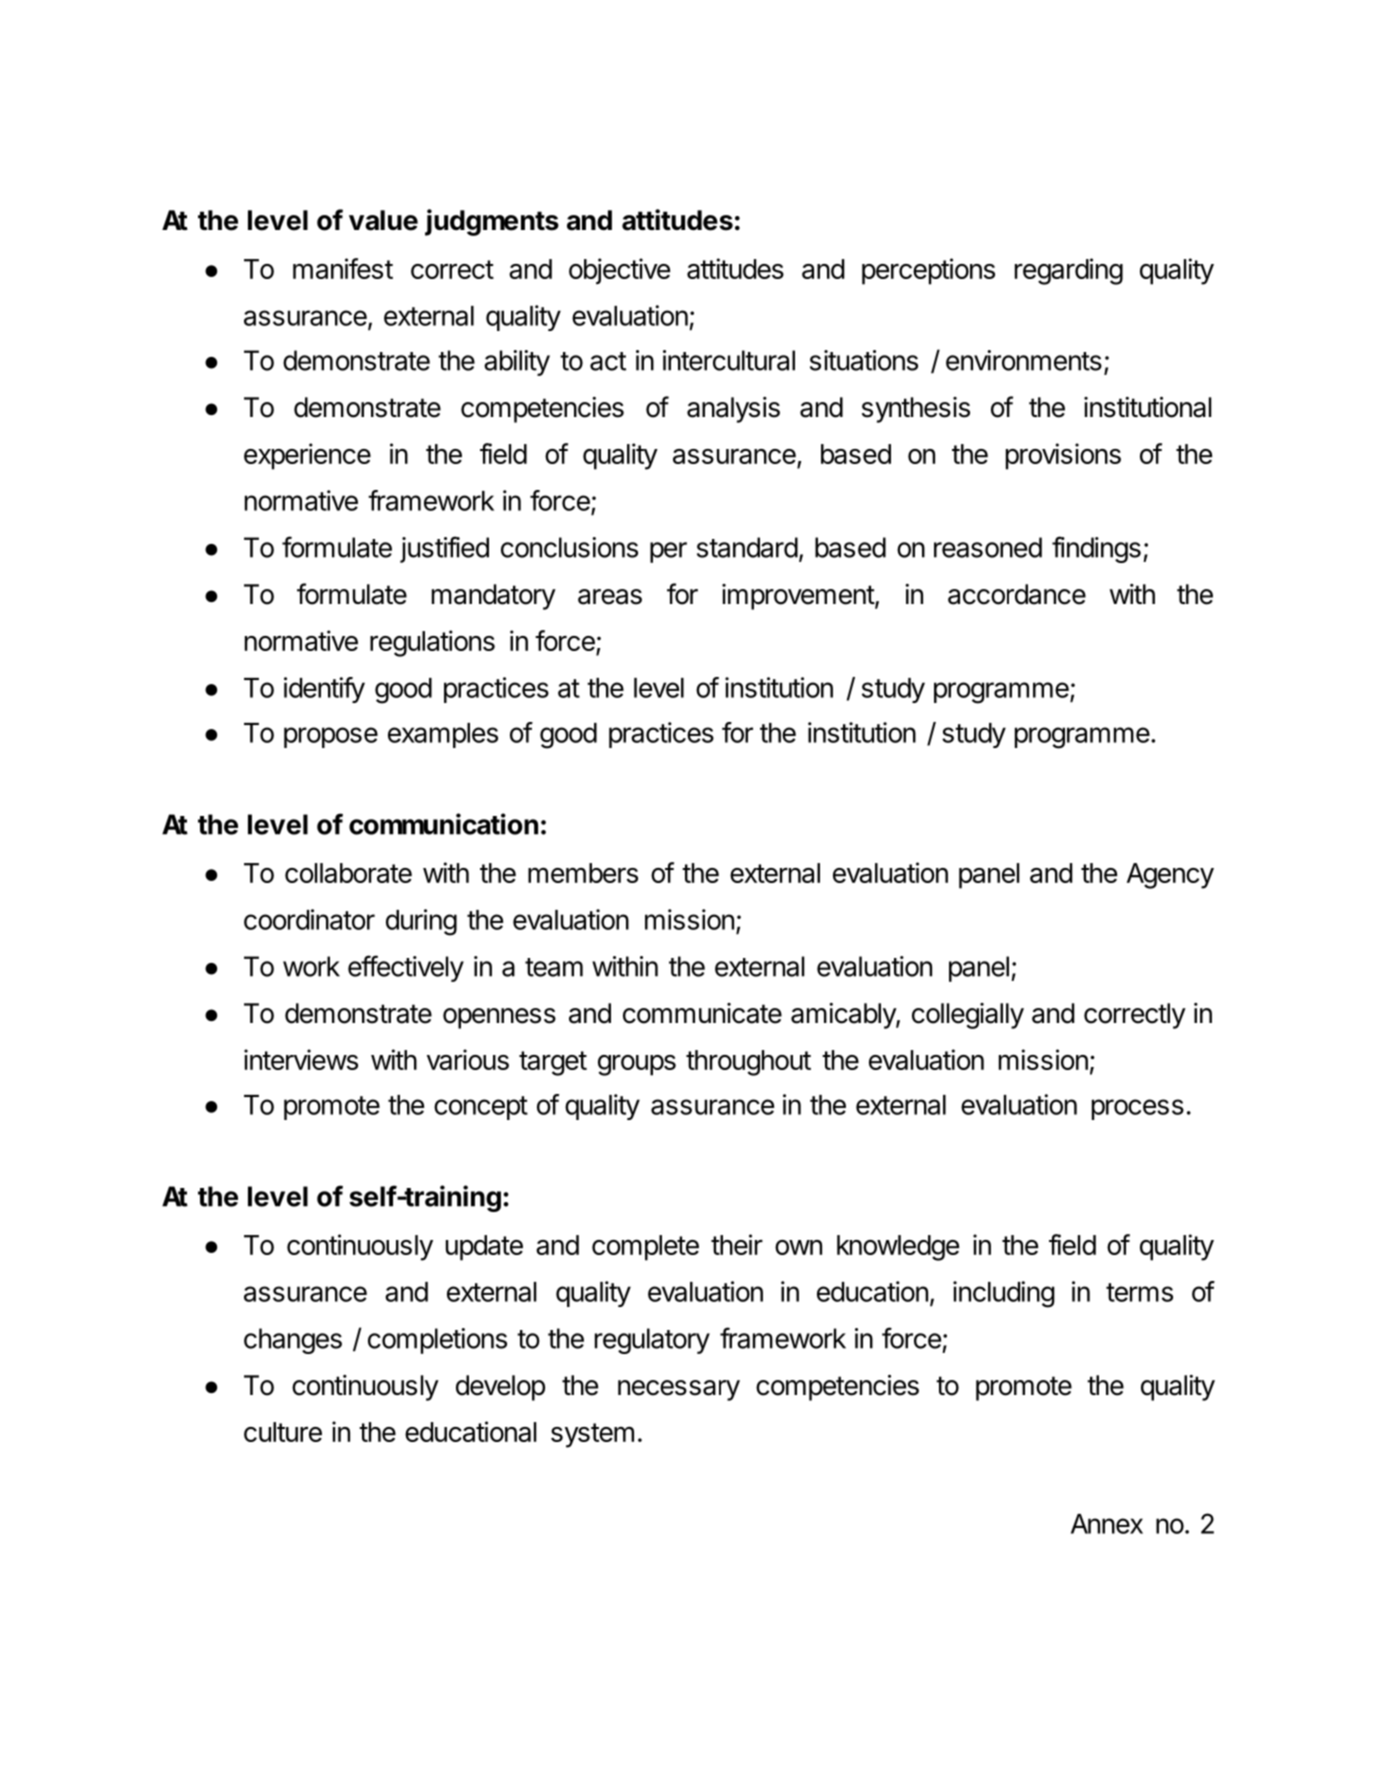 The image size is (1374, 1778). Describe the element at coordinates (1107, 1524) in the image. I see `Annex` at that location.
